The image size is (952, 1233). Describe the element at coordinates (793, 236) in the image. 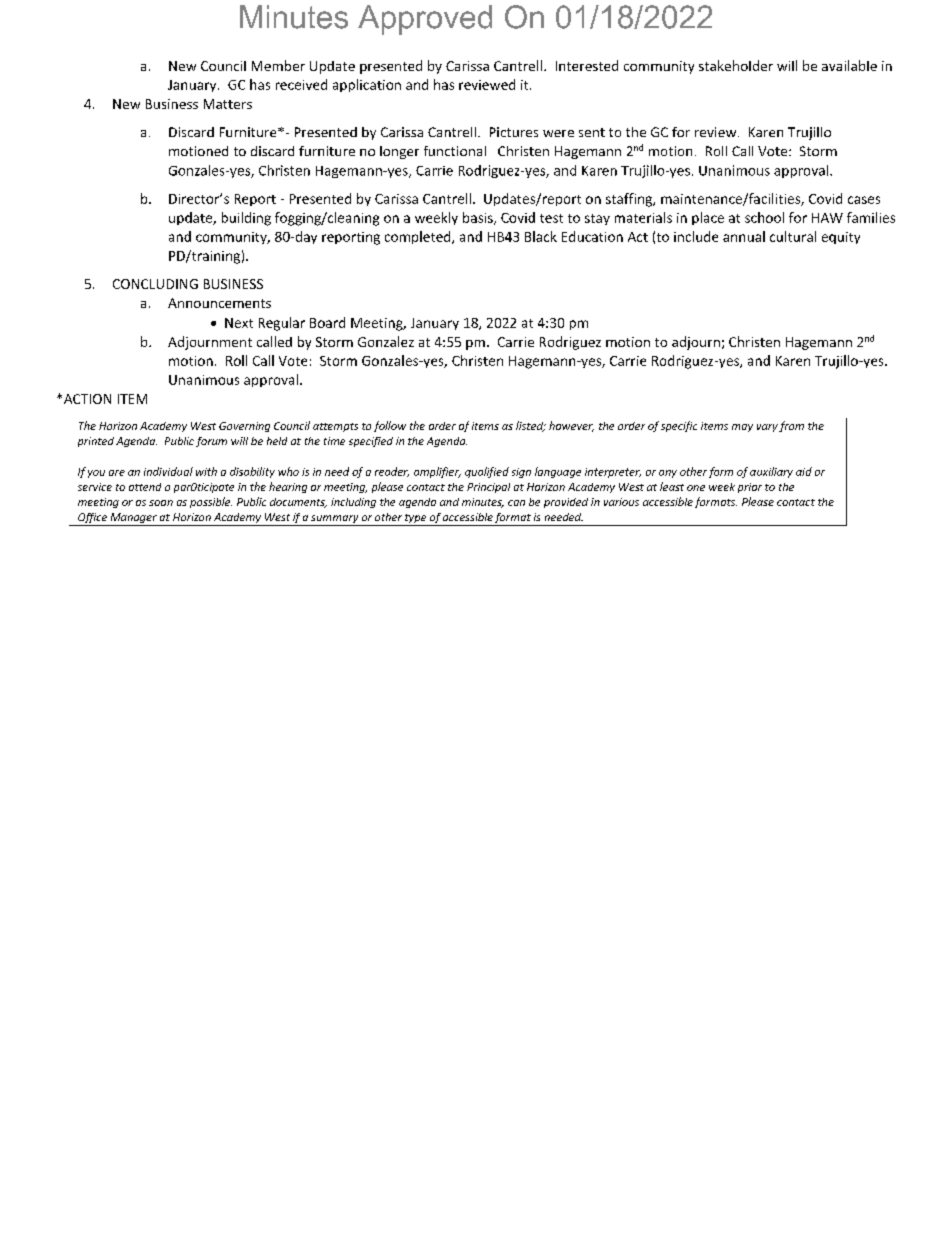

I see `cultural` at that location.
